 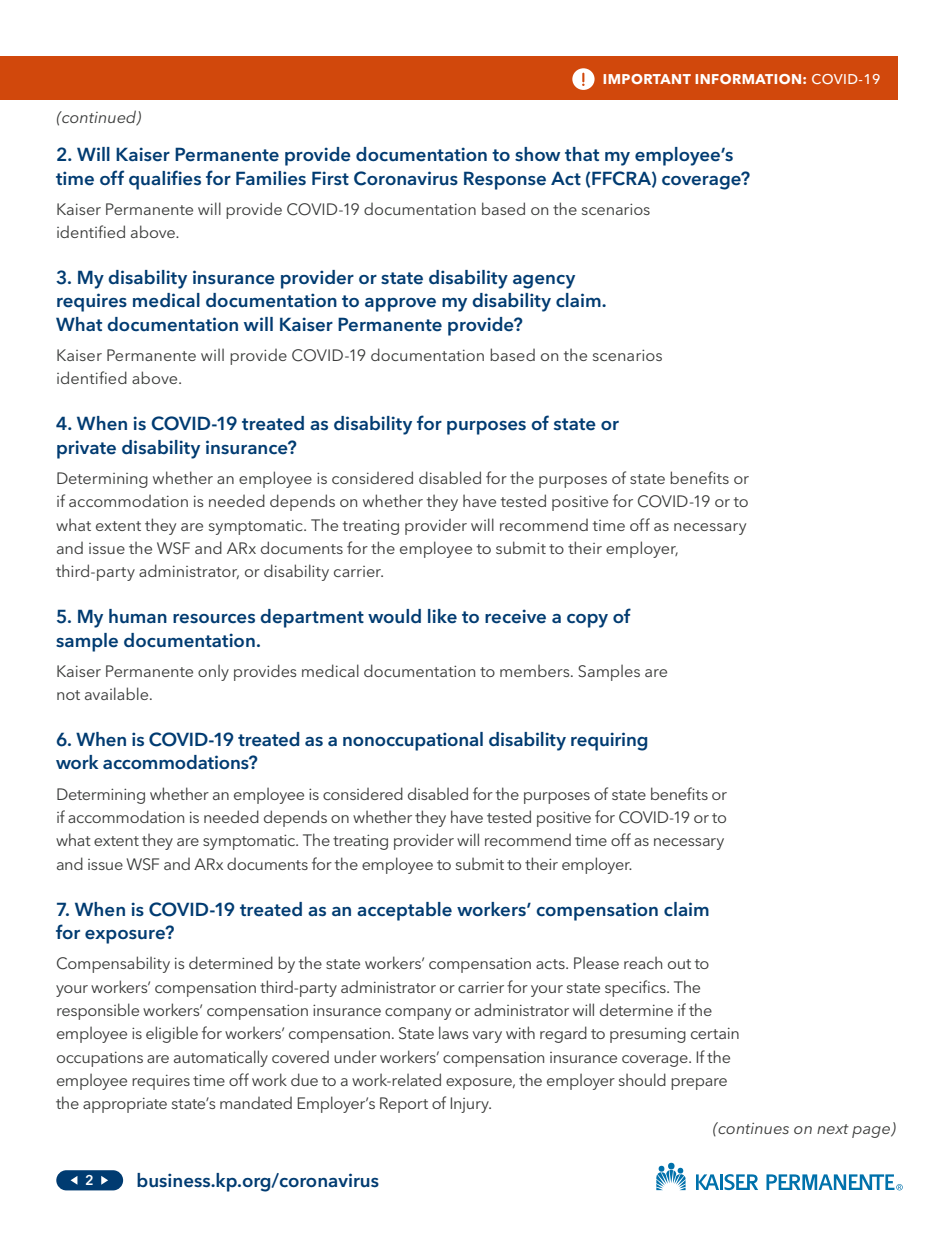 I want to click on appropriate, so click(x=125, y=1105).
